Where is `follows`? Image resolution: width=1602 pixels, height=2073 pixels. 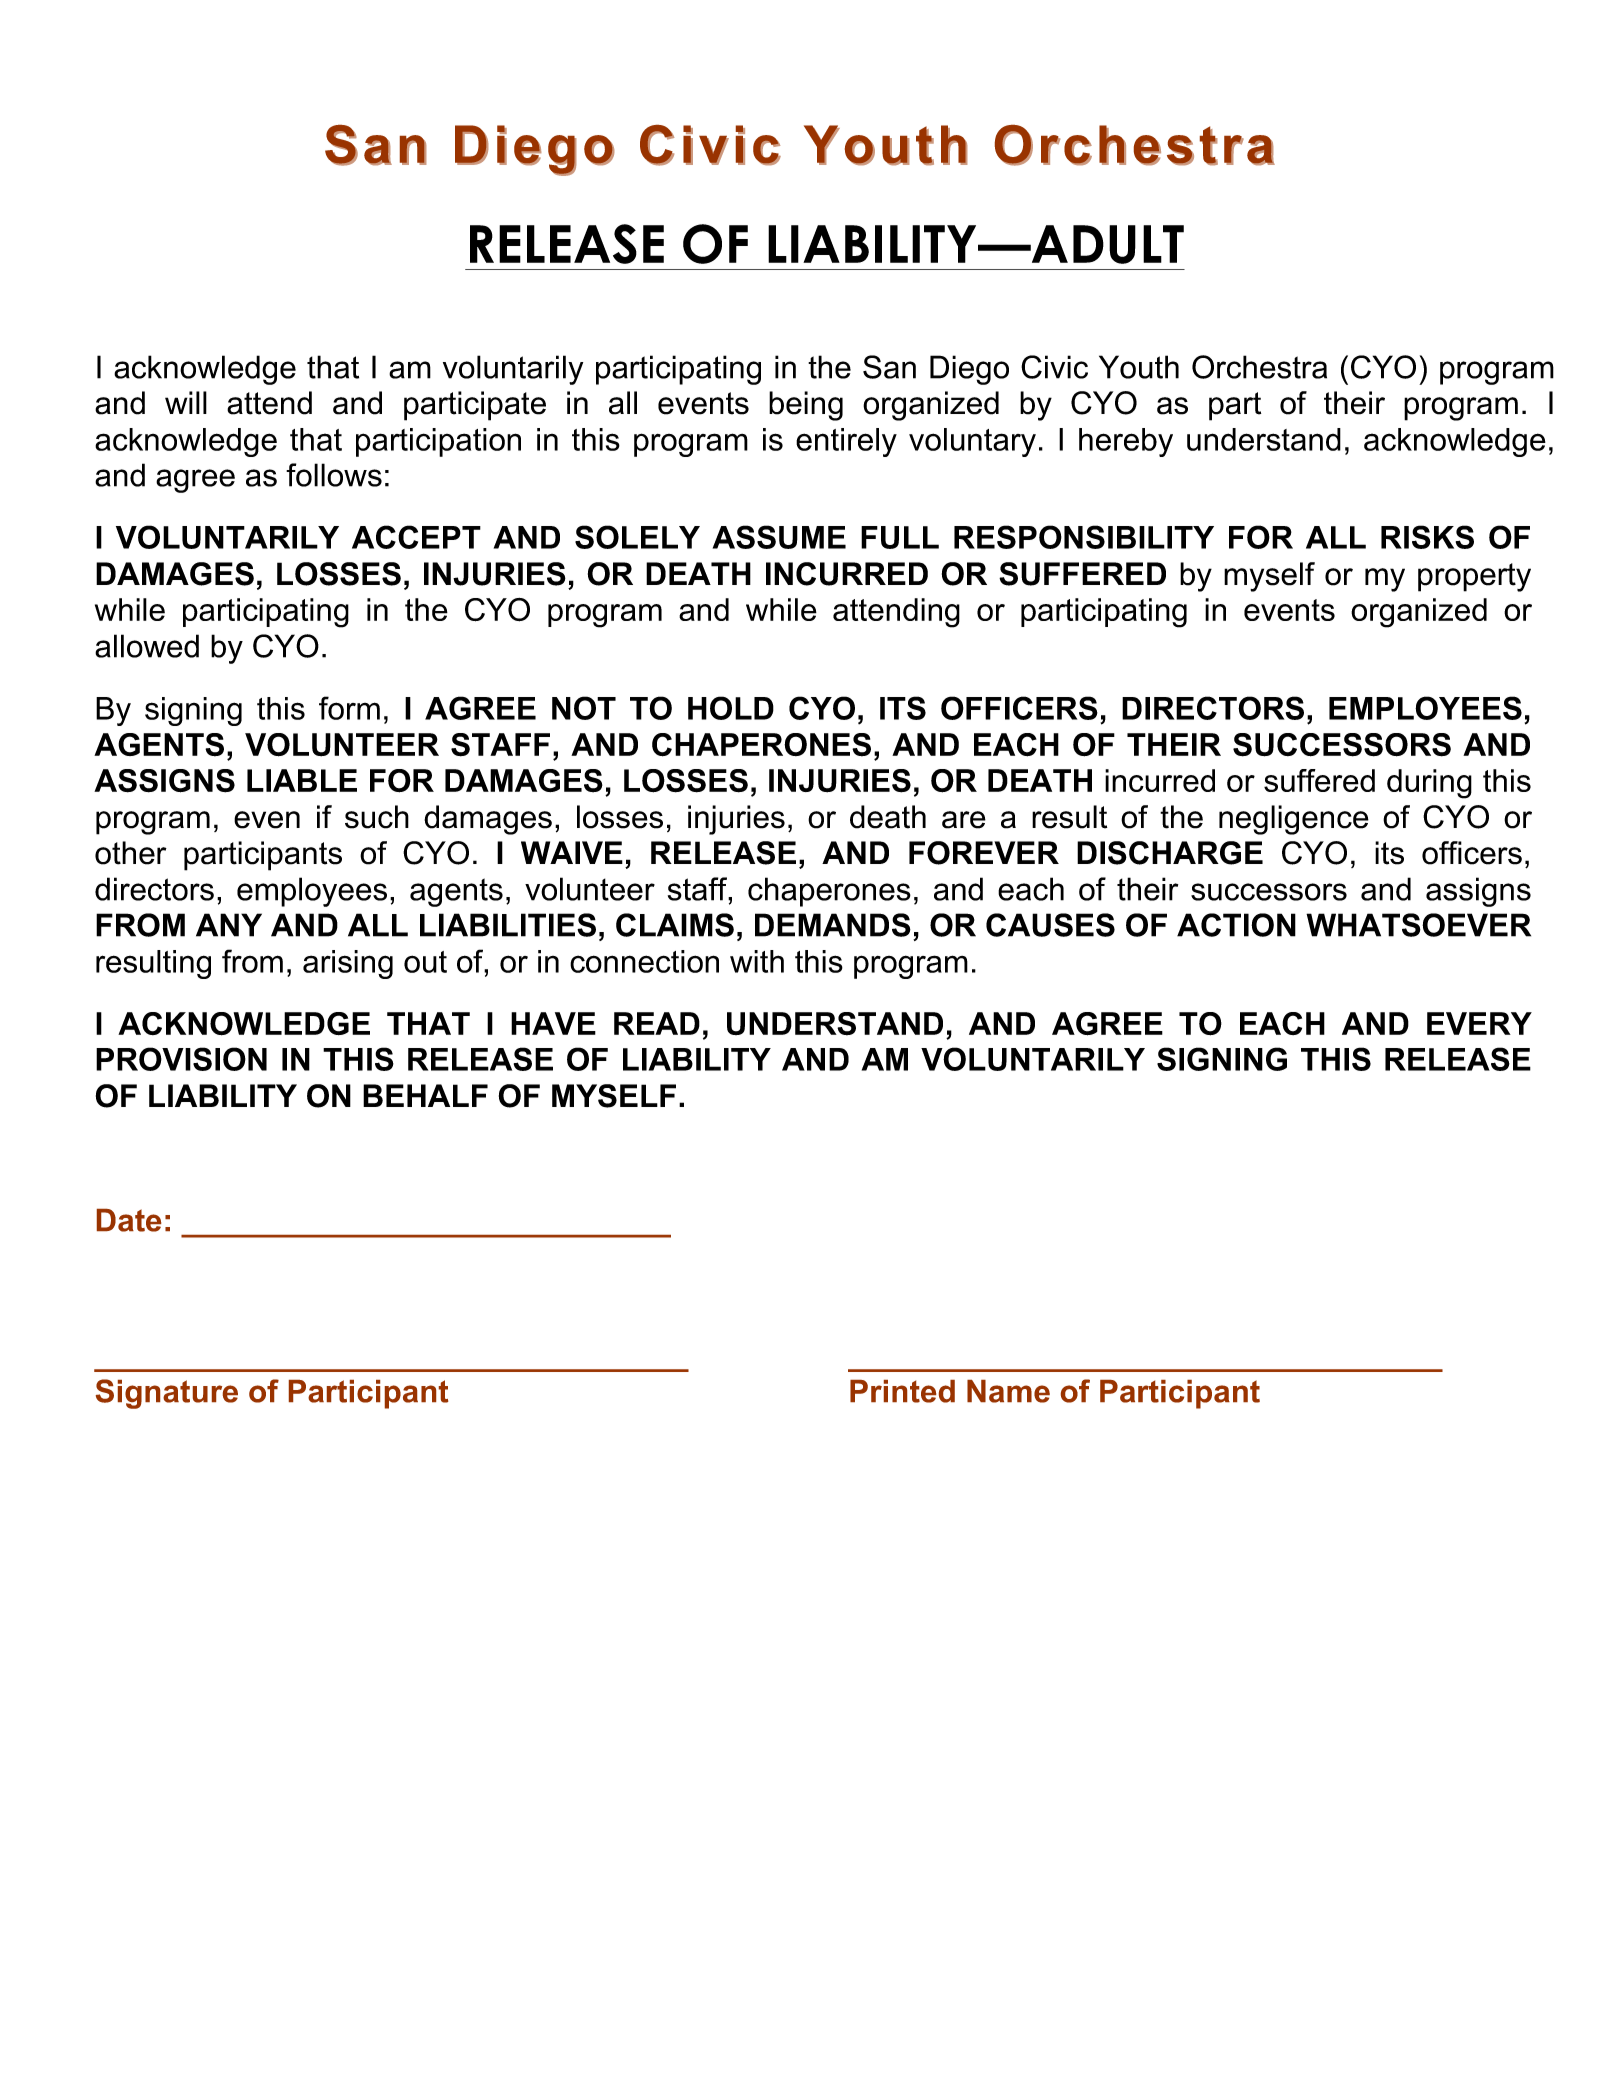
follows is located at coordinates (334, 475).
